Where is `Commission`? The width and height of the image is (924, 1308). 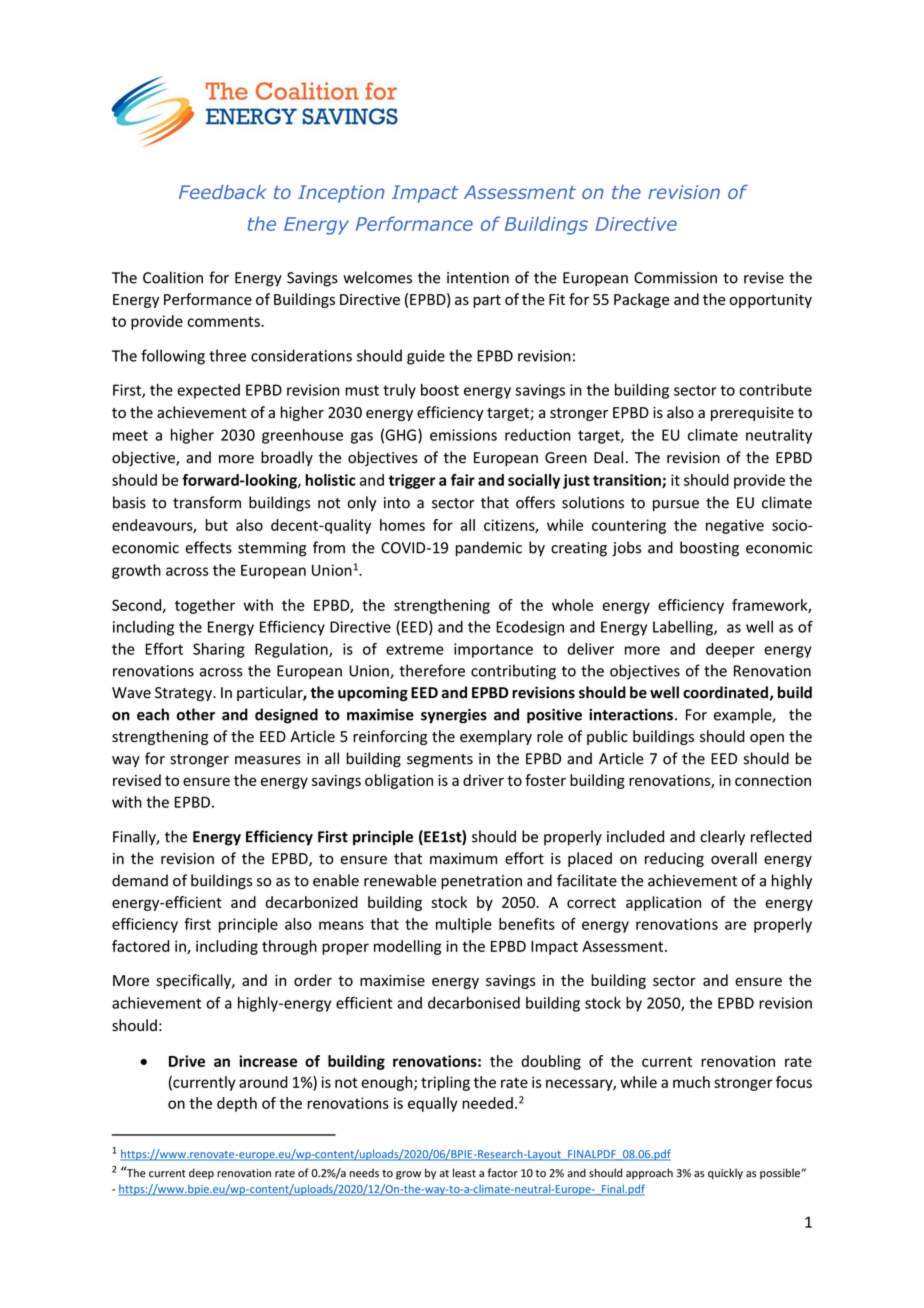 Commission is located at coordinates (675, 278).
